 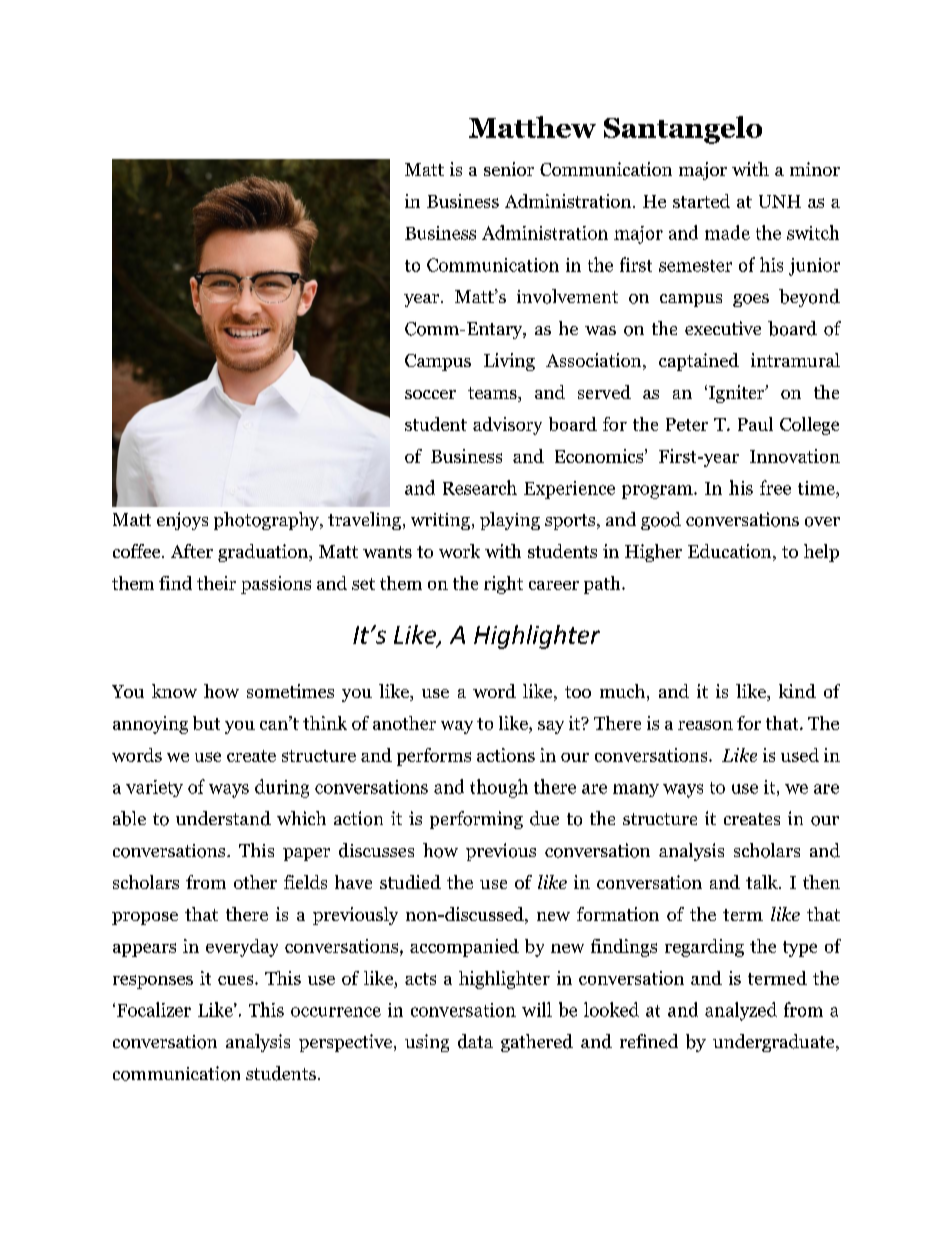 I want to click on free, so click(x=775, y=487).
